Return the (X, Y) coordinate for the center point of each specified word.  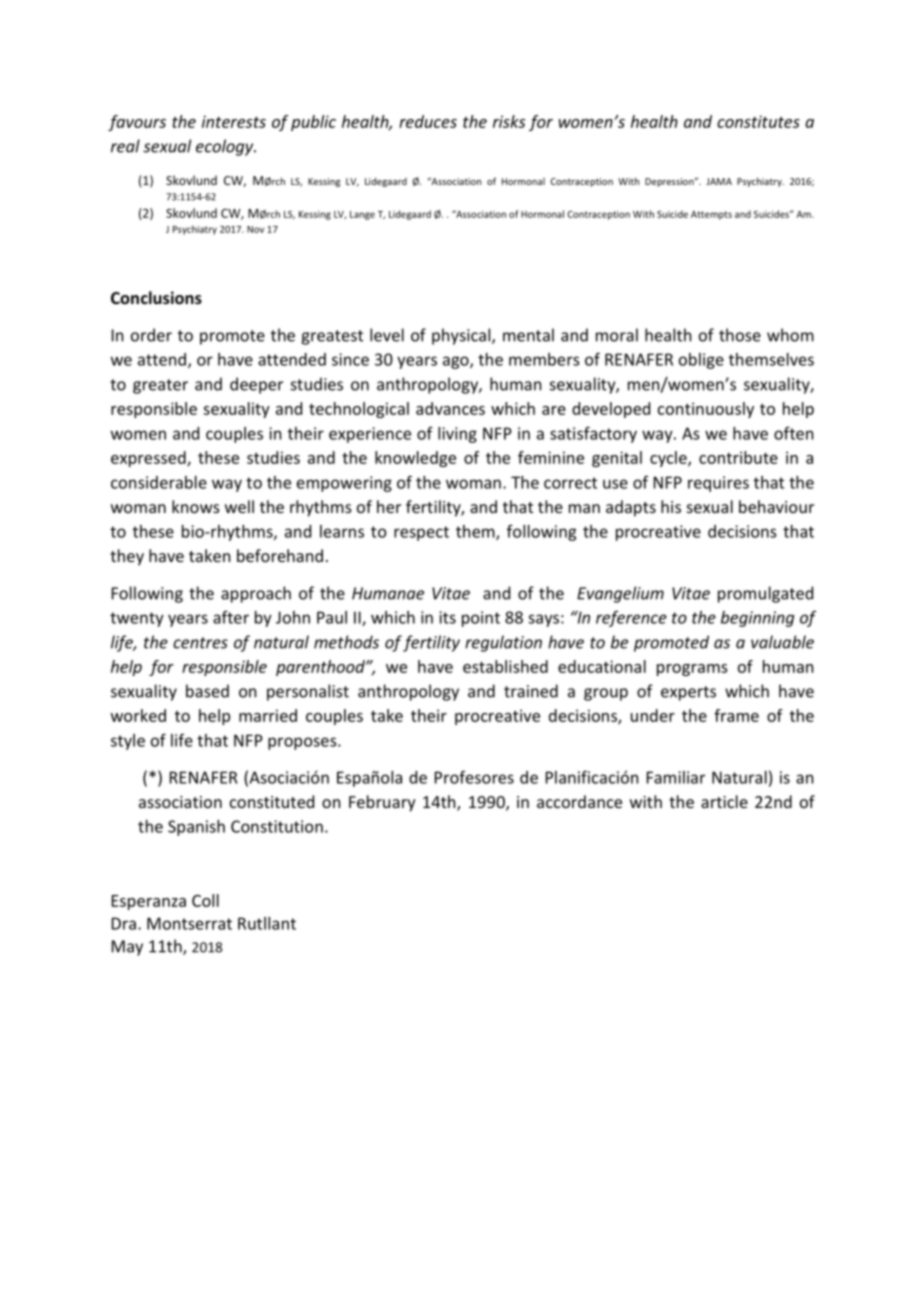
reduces (428, 121)
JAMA (719, 181)
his (671, 506)
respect (421, 533)
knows (196, 506)
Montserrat (189, 923)
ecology (226, 147)
